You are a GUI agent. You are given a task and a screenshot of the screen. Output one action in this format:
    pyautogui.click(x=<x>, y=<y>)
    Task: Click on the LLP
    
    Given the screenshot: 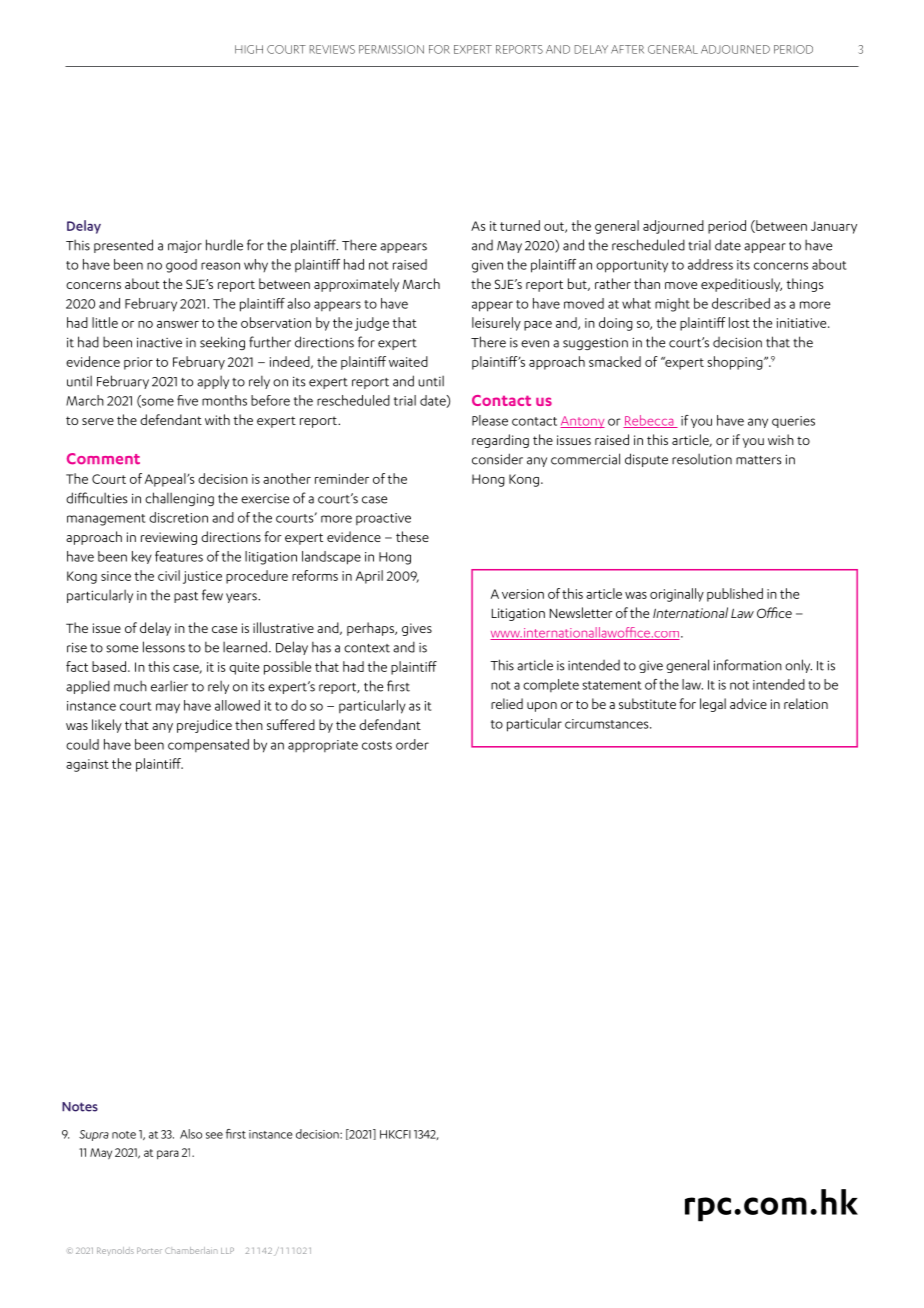 What is the action you would take?
    pyautogui.click(x=227, y=1250)
